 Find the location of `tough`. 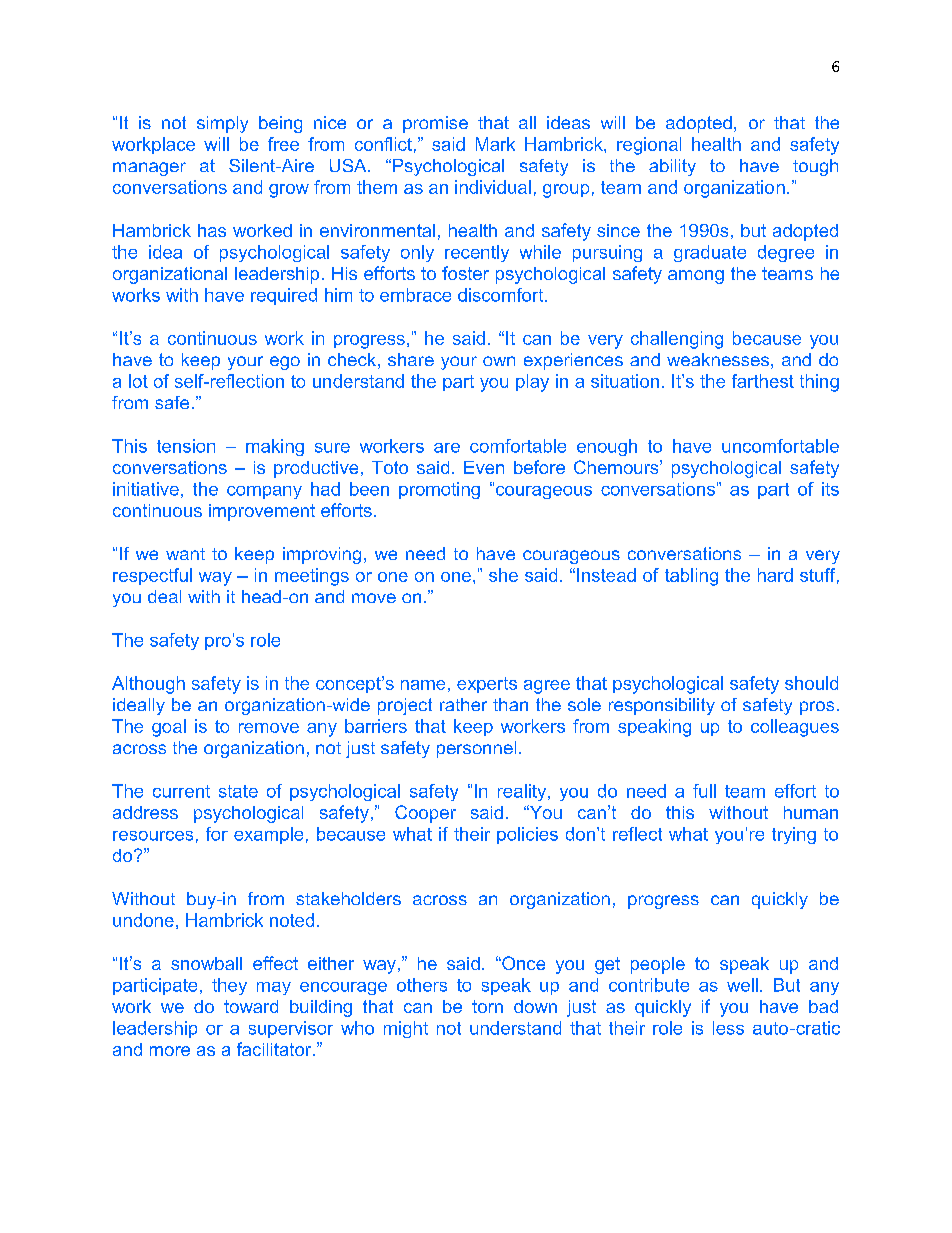

tough is located at coordinates (815, 167).
